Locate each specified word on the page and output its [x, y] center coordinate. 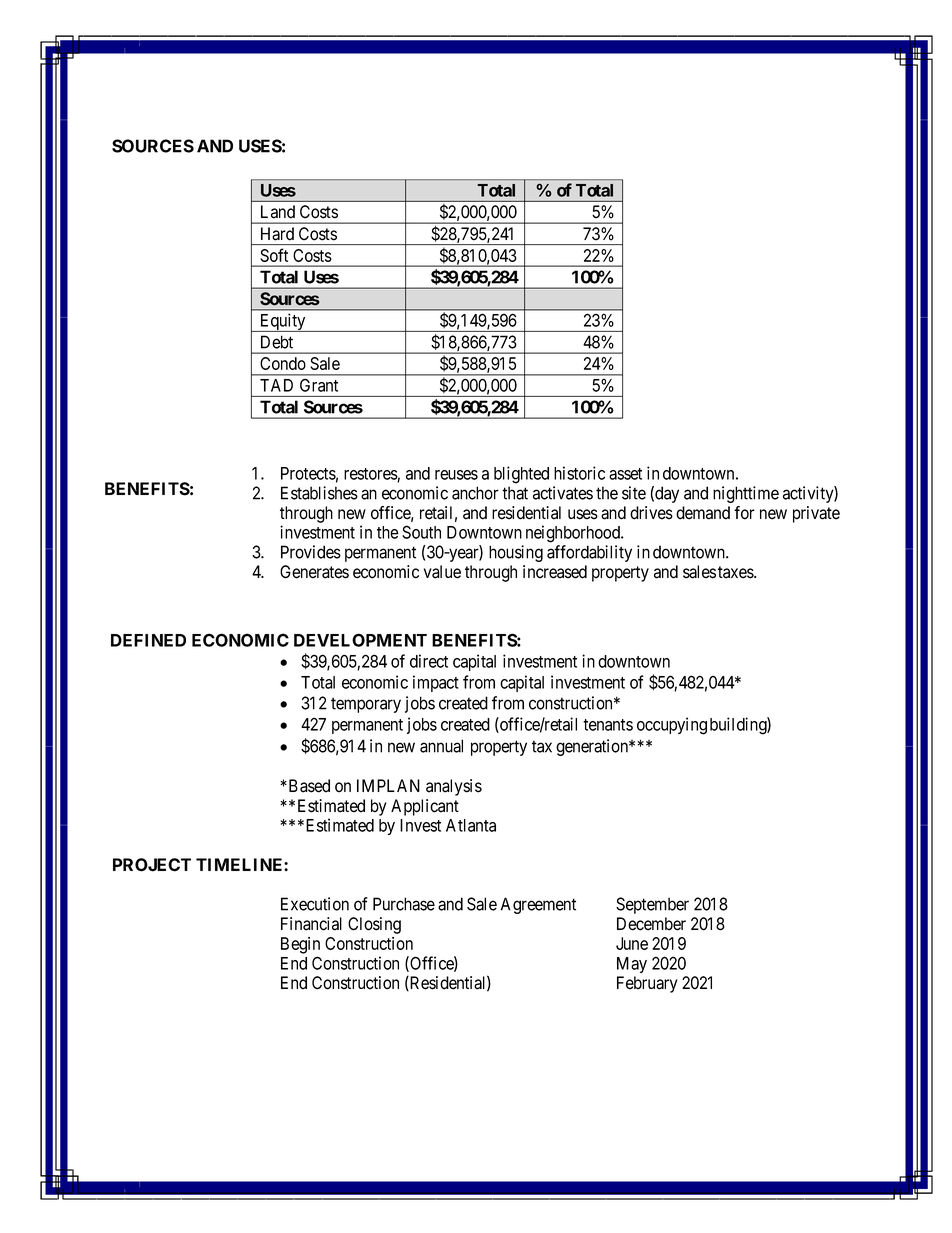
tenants [608, 725]
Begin [300, 945]
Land [278, 212]
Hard [277, 234]
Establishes [319, 493]
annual [441, 746]
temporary [366, 705]
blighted [521, 475]
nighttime [746, 494]
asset [625, 474]
